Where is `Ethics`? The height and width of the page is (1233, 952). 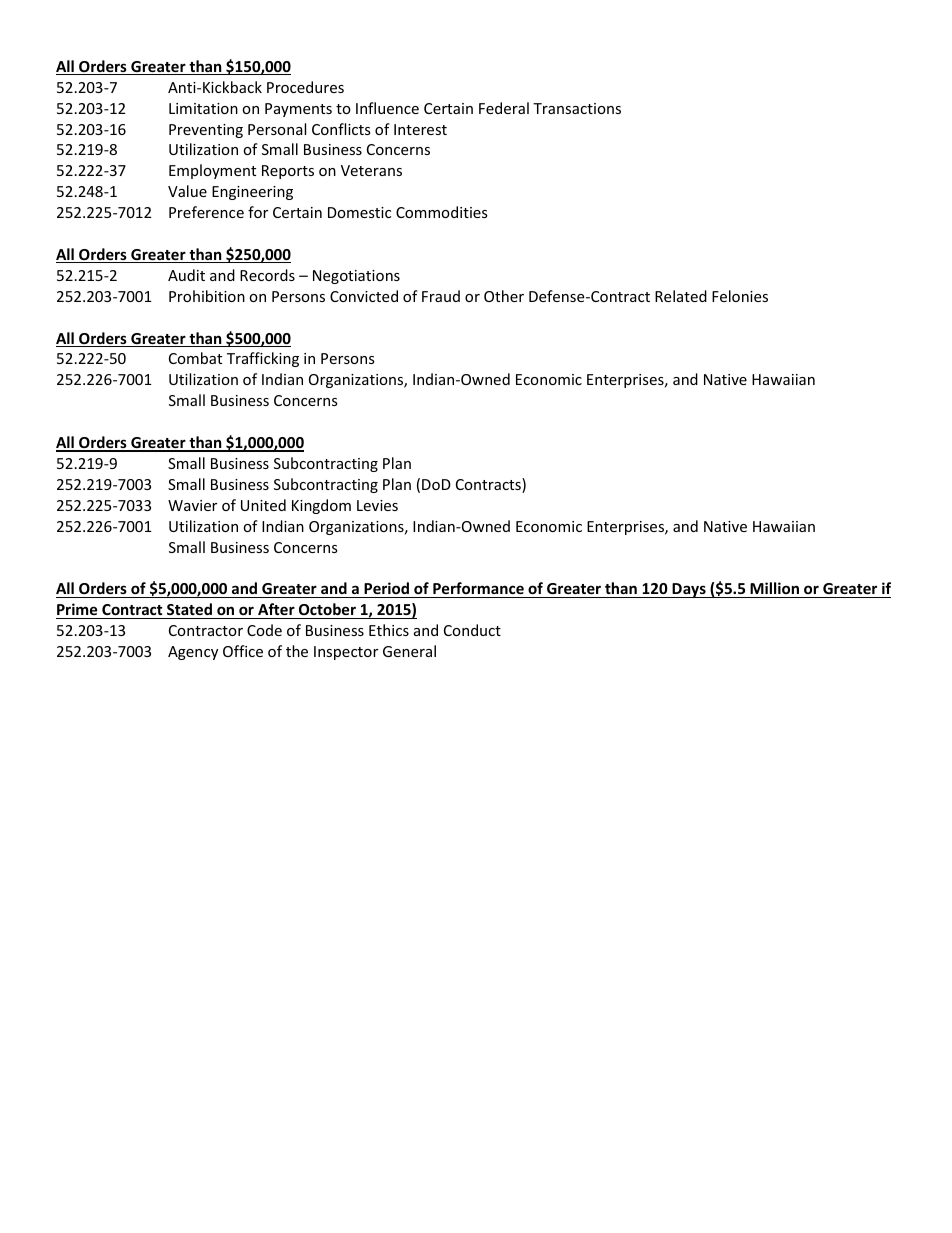 Ethics is located at coordinates (389, 630).
